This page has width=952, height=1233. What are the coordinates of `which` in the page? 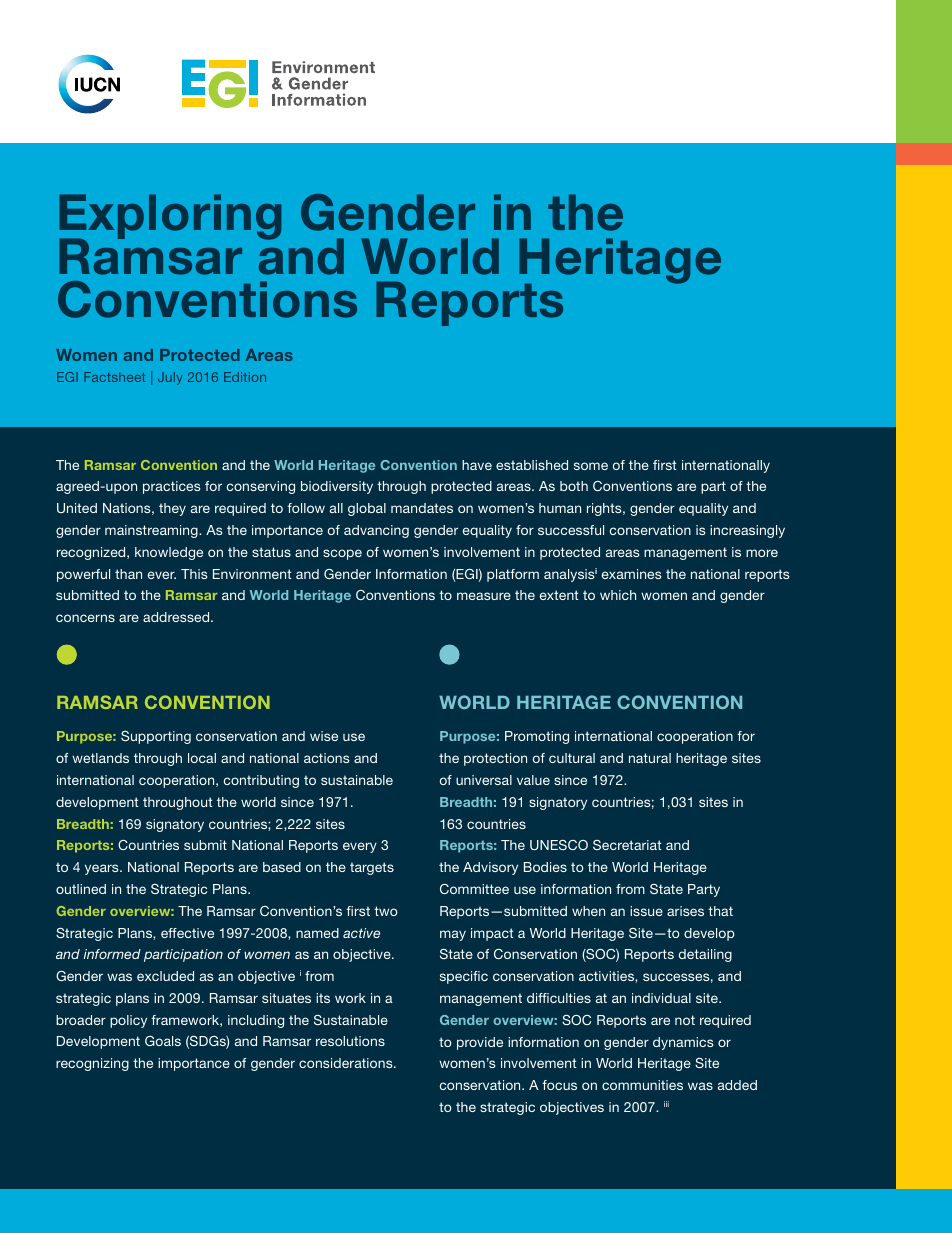 It's located at (618, 595).
